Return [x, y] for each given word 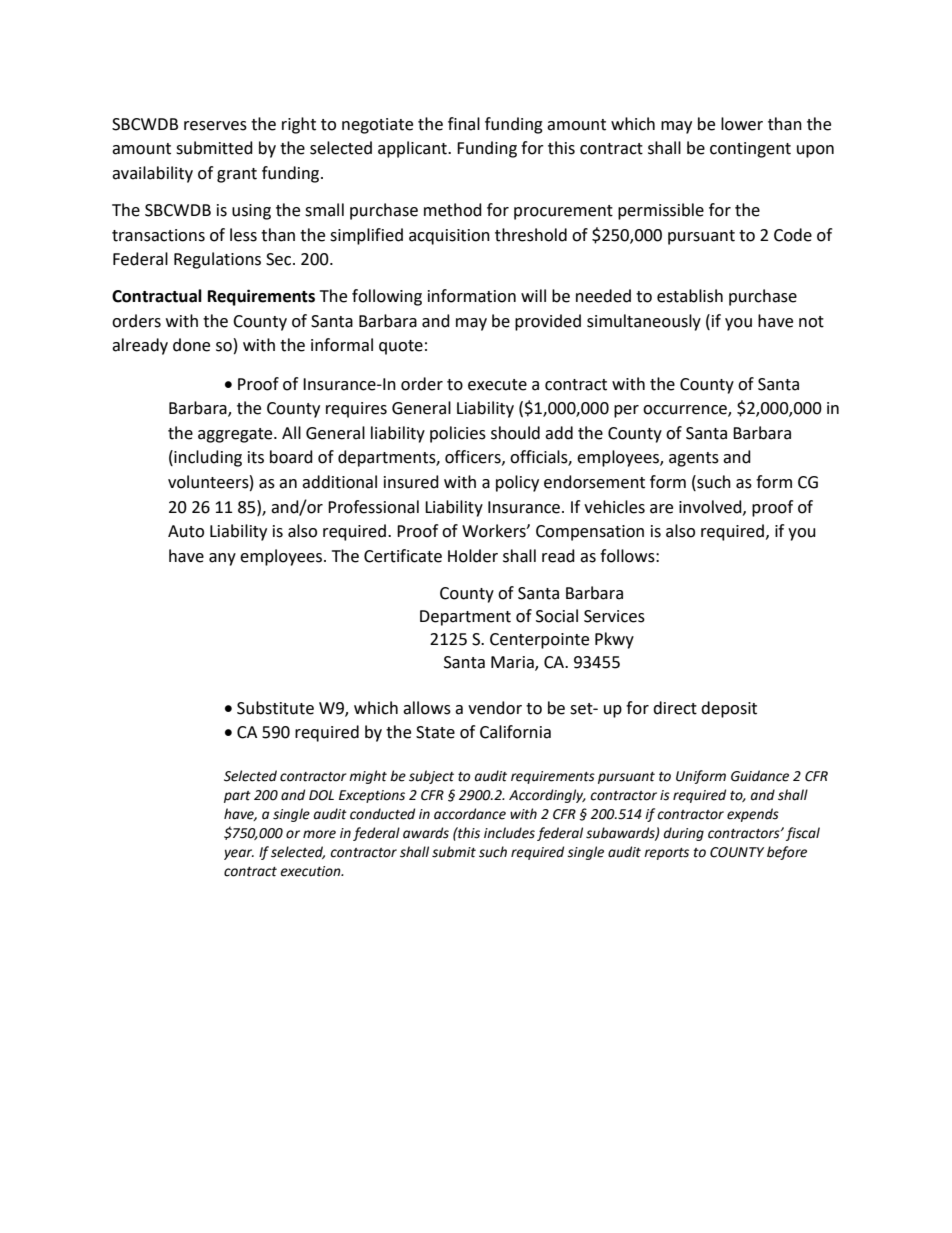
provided [548, 322]
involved [711, 507]
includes [509, 833]
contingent [750, 150]
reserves [215, 126]
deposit [729, 709]
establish [690, 296]
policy [517, 483]
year [239, 854]
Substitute [275, 708]
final [464, 124]
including [207, 458]
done [191, 345]
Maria [513, 663]
